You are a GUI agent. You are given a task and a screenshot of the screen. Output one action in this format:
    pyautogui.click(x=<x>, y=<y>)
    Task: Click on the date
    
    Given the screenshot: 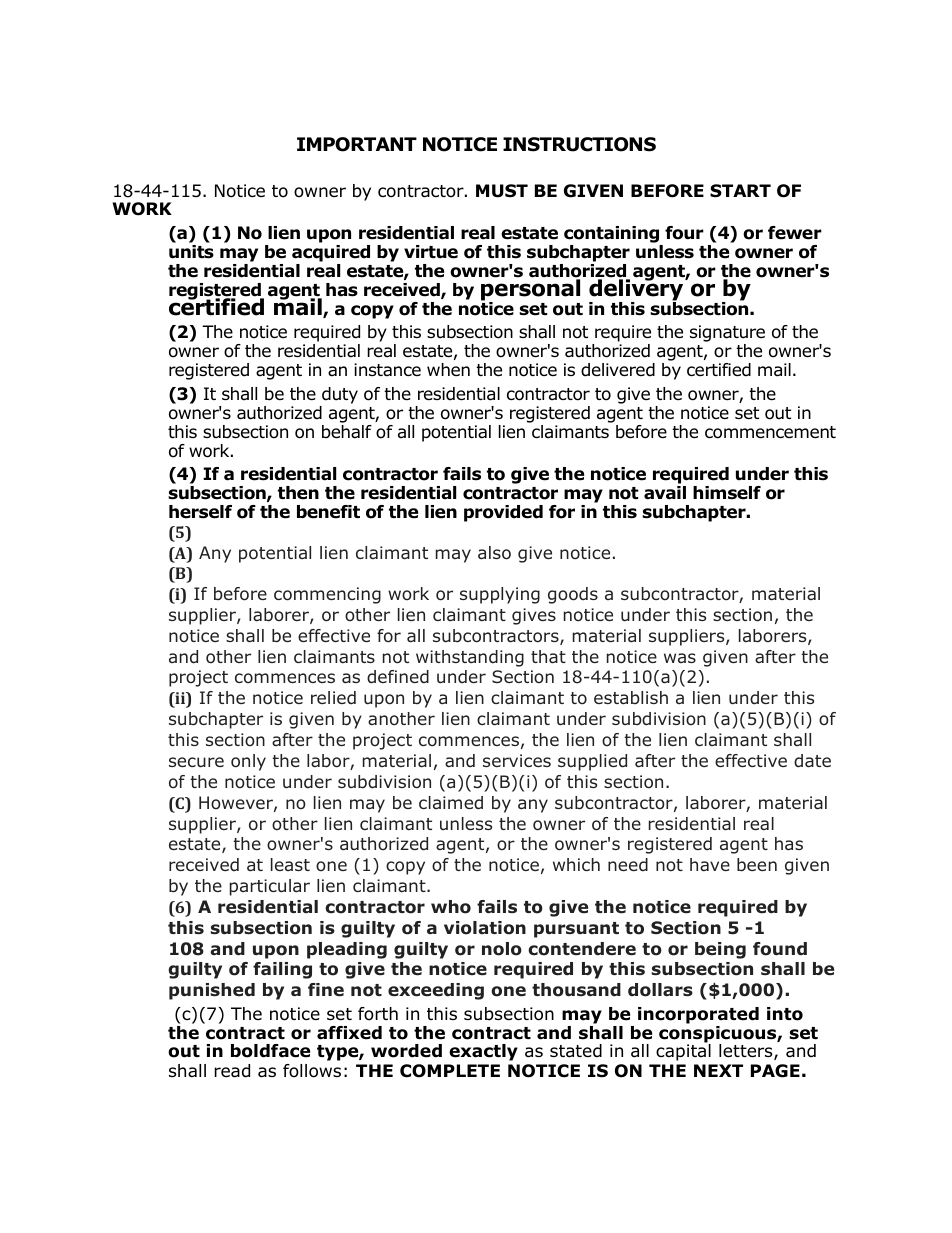 What is the action you would take?
    pyautogui.click(x=812, y=761)
